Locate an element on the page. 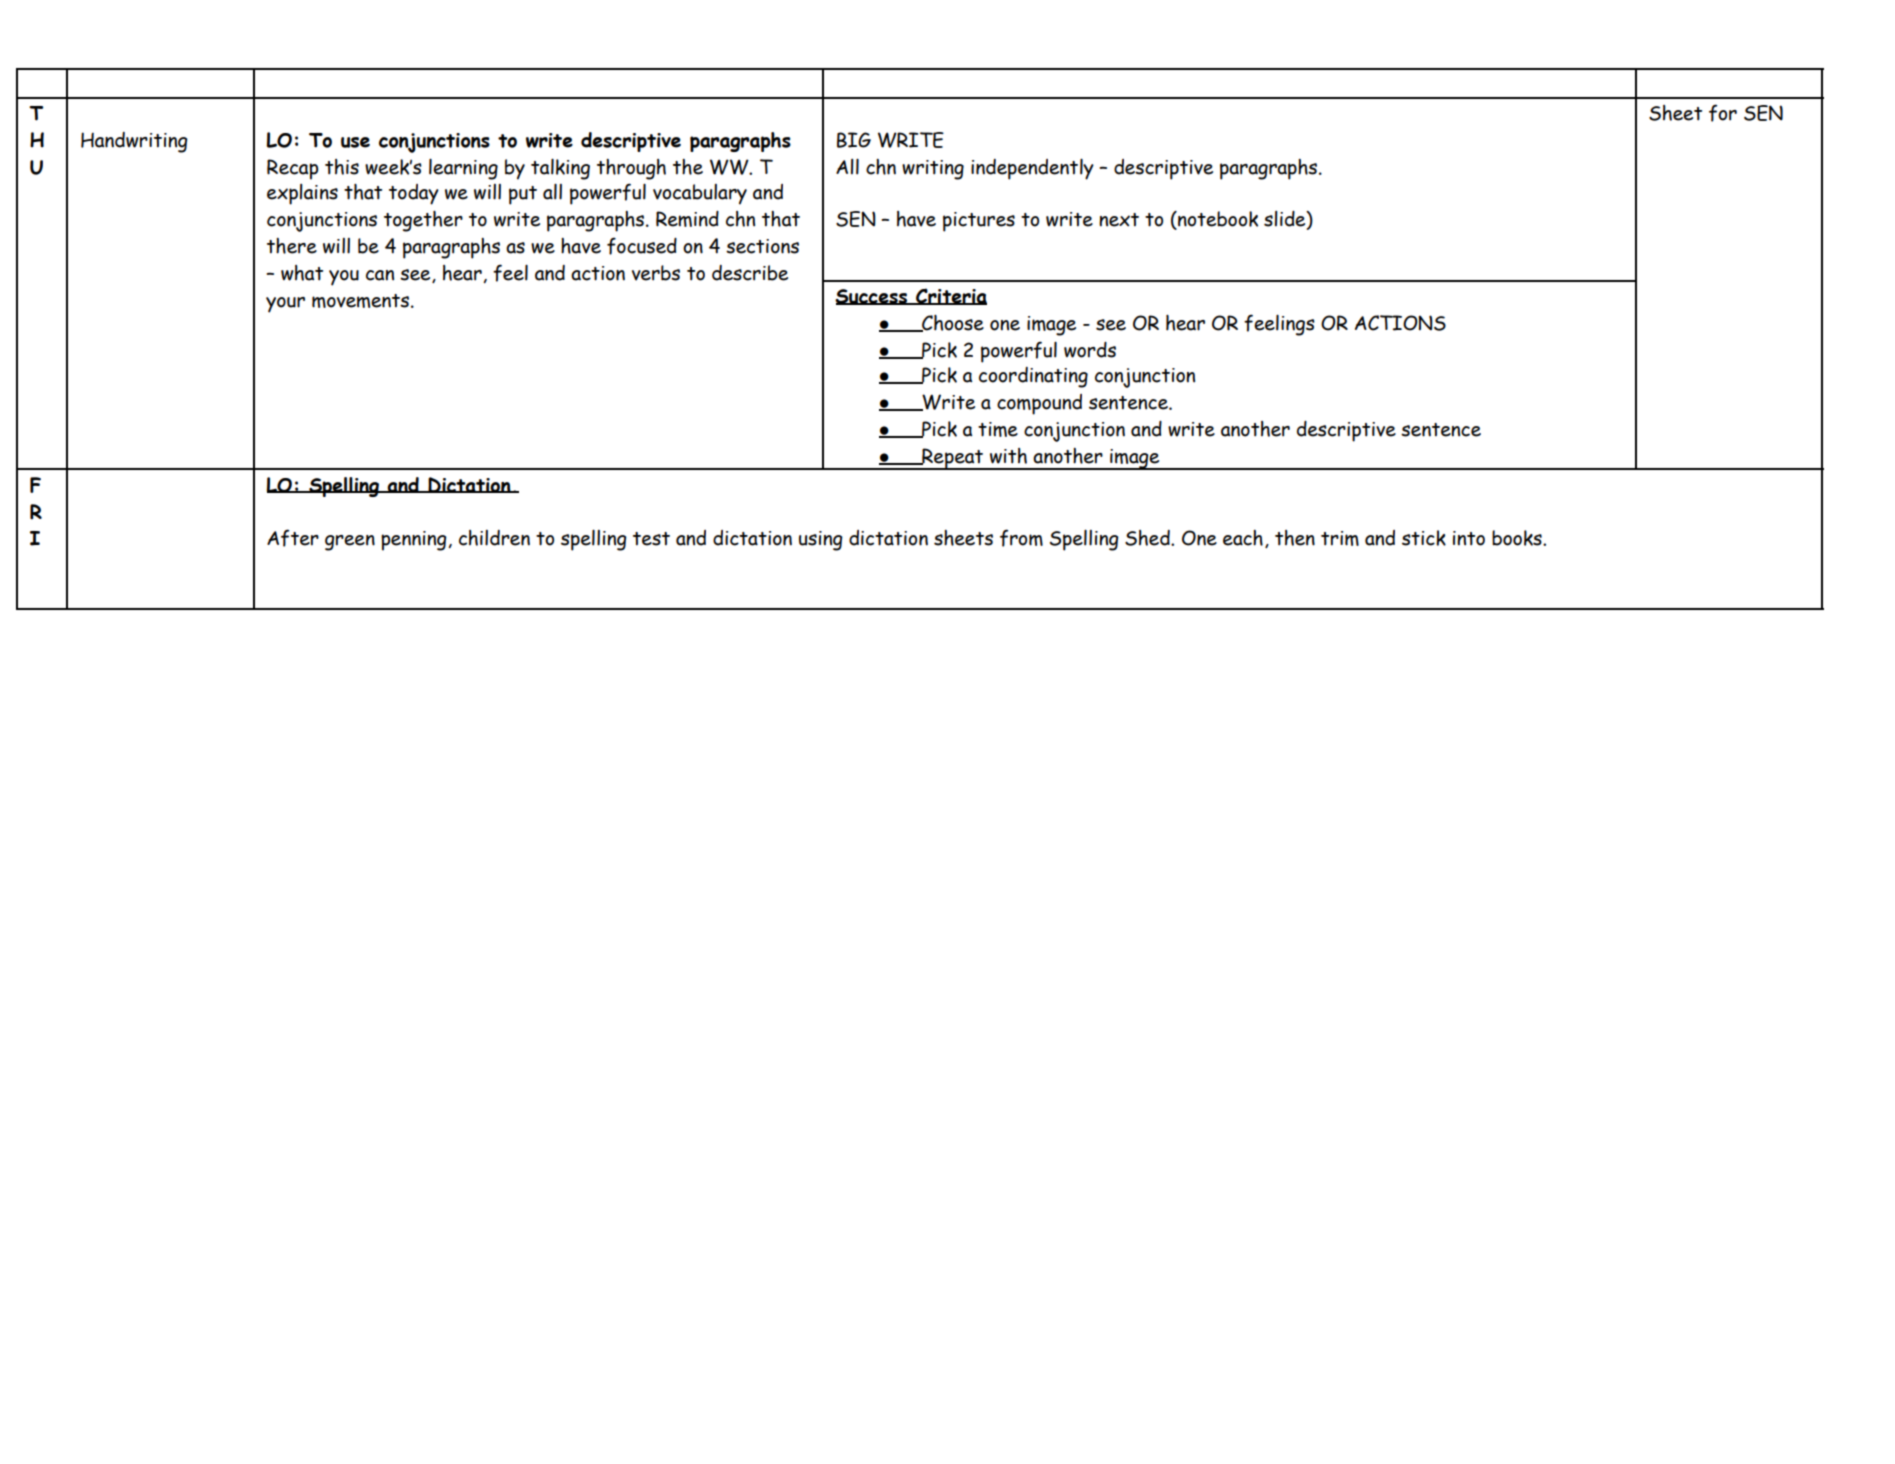 The height and width of the page is (1464, 1895). children is located at coordinates (494, 538).
